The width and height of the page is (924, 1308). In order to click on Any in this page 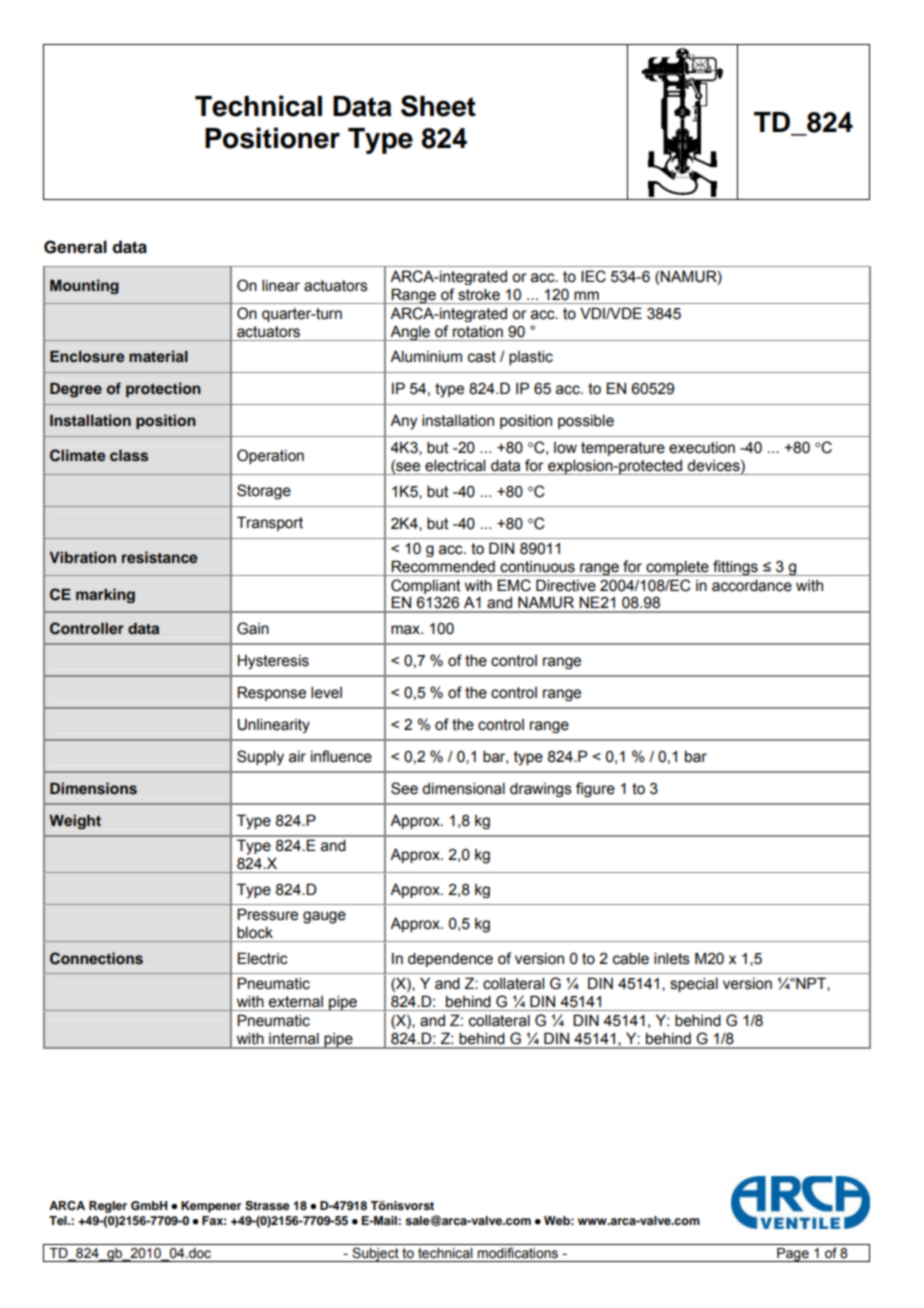, I will do `click(404, 422)`.
